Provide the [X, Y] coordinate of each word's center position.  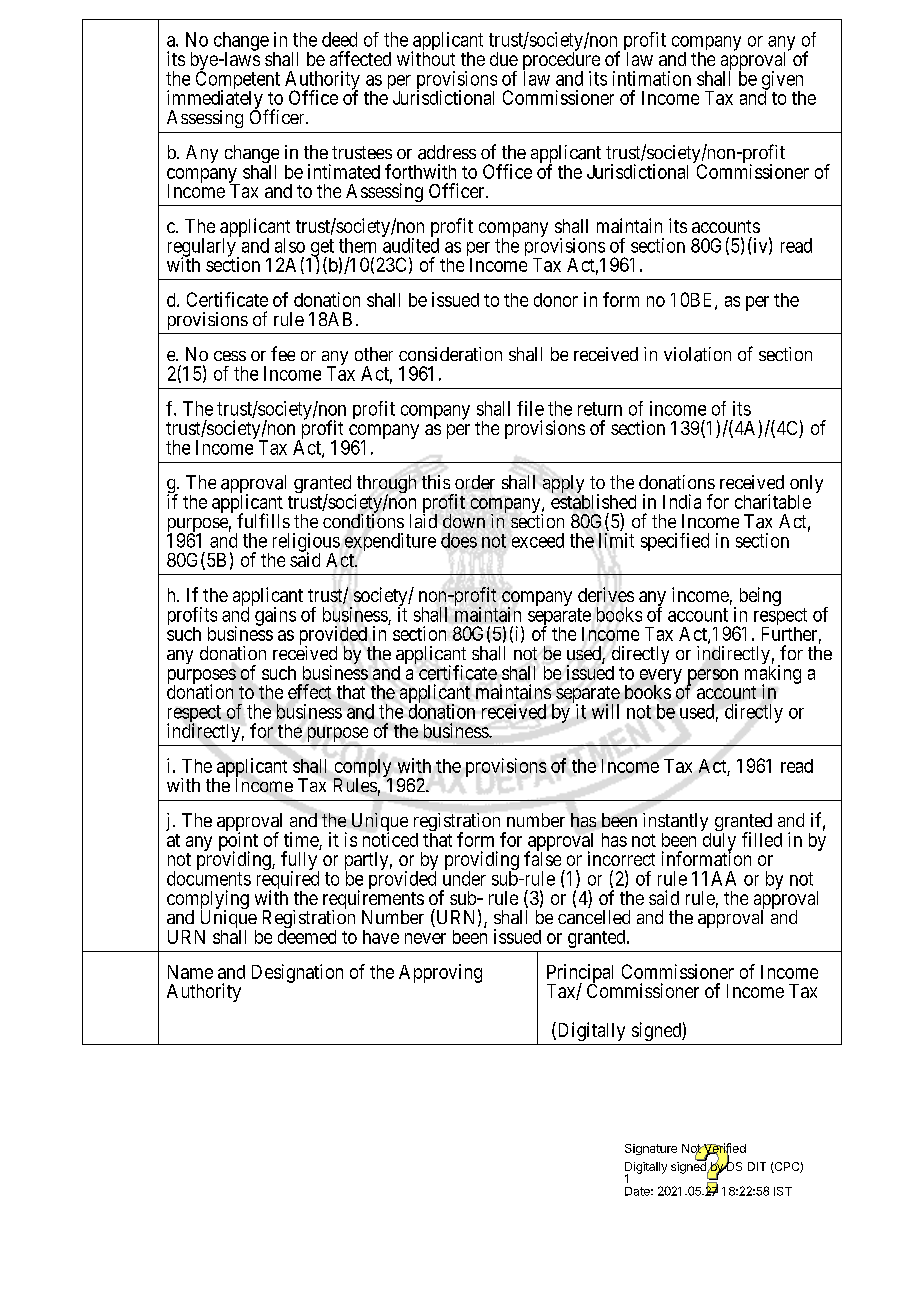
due [504, 59]
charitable [773, 501]
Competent [238, 81]
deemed [307, 937]
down [464, 521]
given [782, 81]
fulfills [263, 520]
